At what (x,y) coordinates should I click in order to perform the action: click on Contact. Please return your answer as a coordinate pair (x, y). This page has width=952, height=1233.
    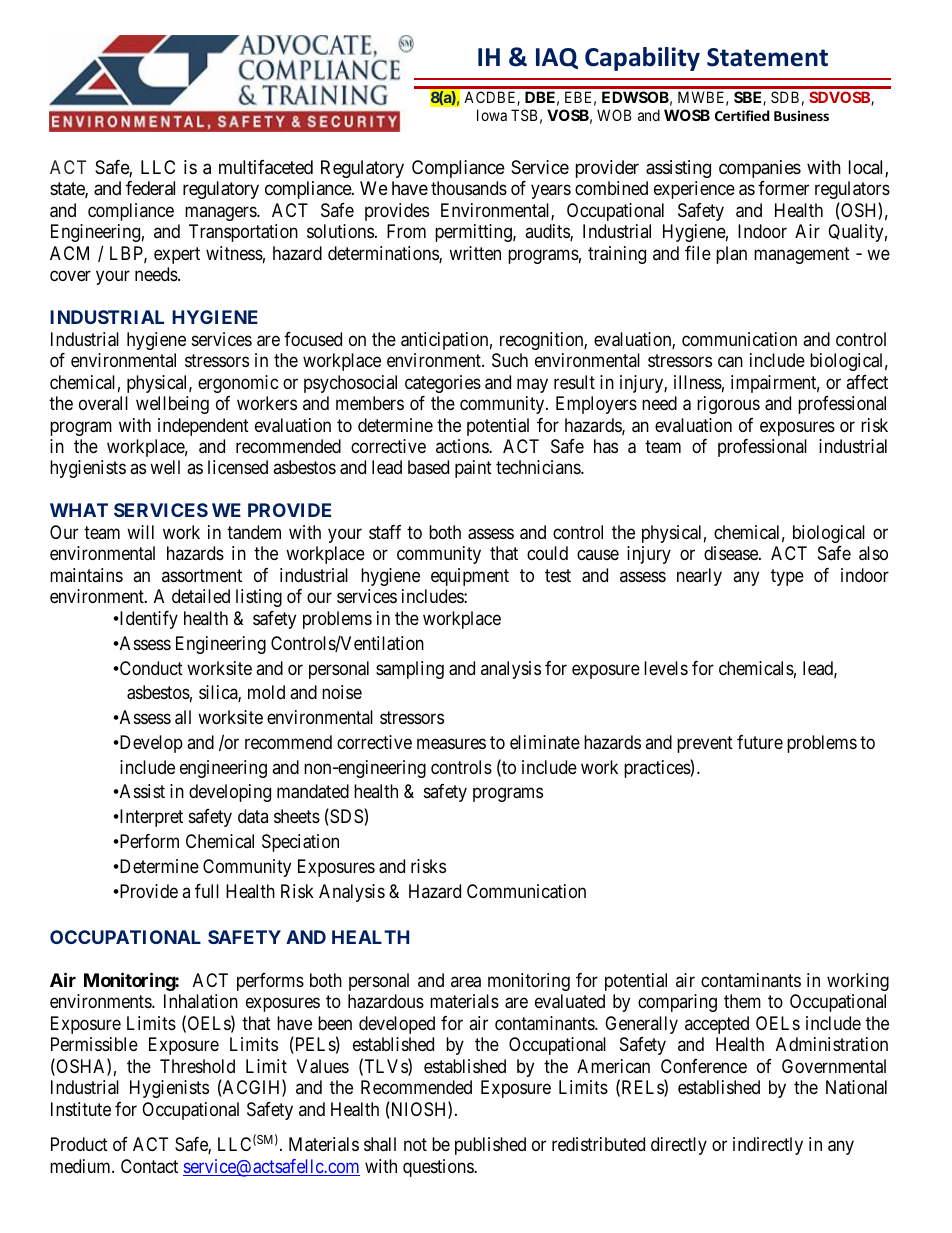
    Looking at the image, I should click on (149, 1166).
